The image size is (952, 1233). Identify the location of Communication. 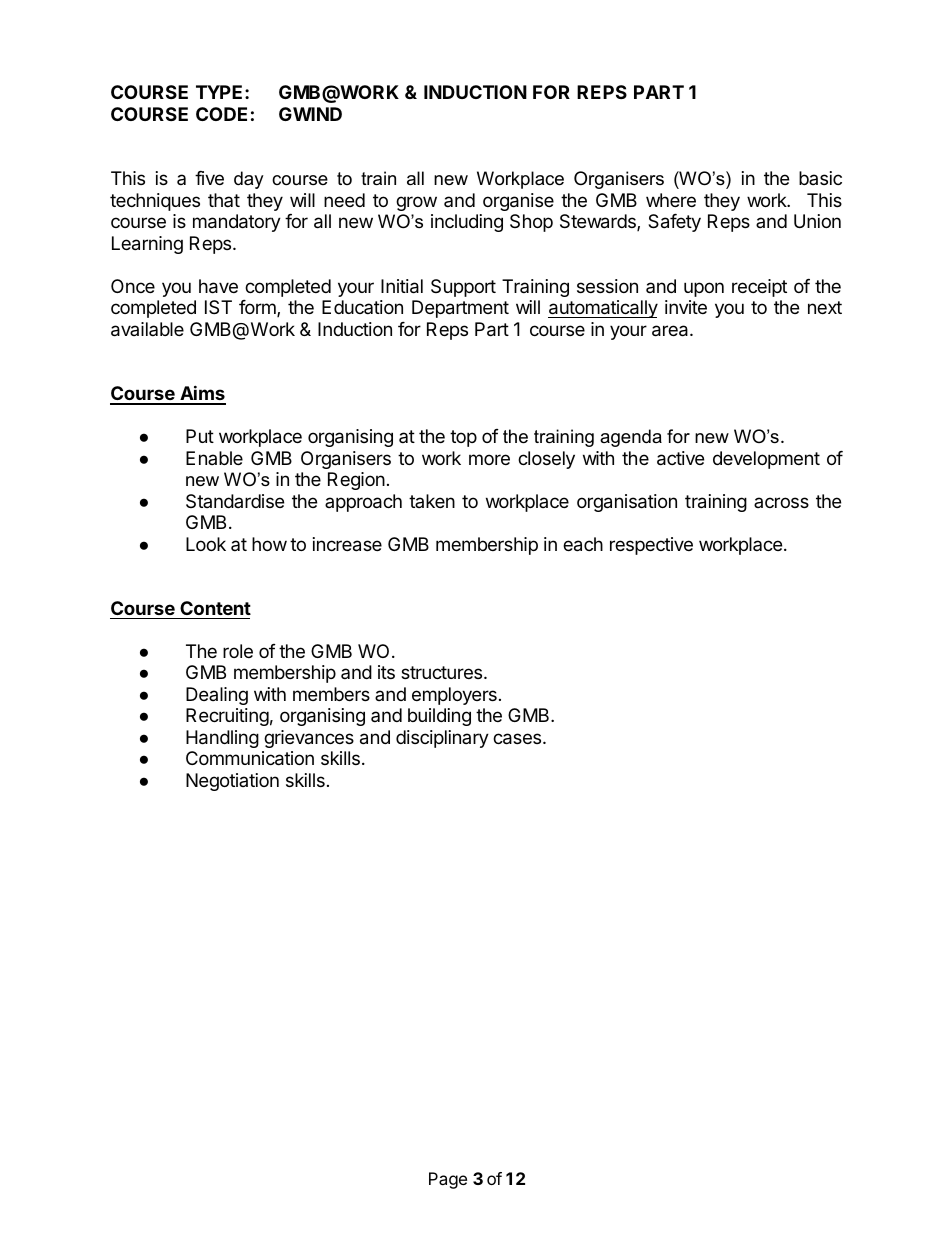
(250, 758).
